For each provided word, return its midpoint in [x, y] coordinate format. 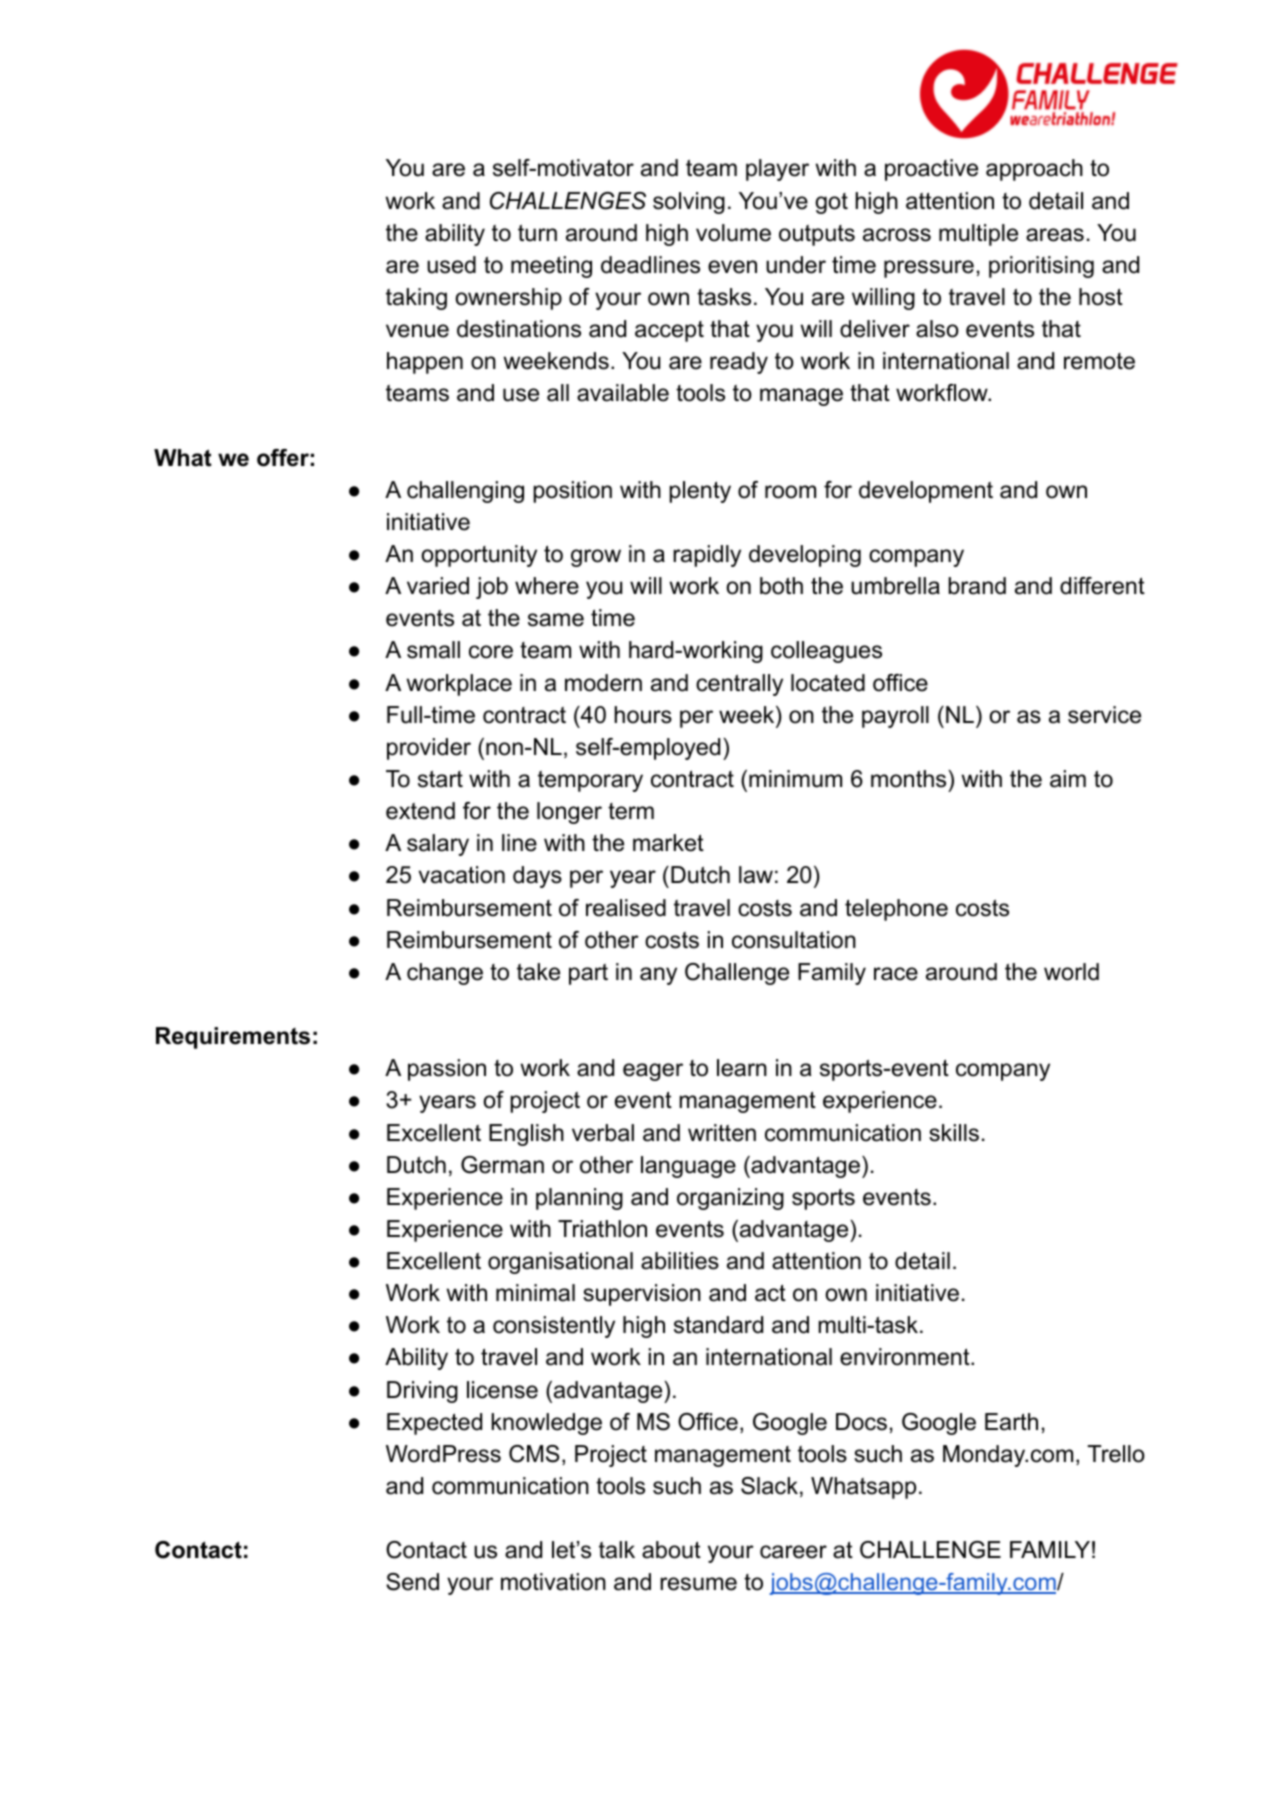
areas [1055, 235]
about [671, 1550]
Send [412, 1582]
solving [689, 203]
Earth [1011, 1422]
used [451, 265]
